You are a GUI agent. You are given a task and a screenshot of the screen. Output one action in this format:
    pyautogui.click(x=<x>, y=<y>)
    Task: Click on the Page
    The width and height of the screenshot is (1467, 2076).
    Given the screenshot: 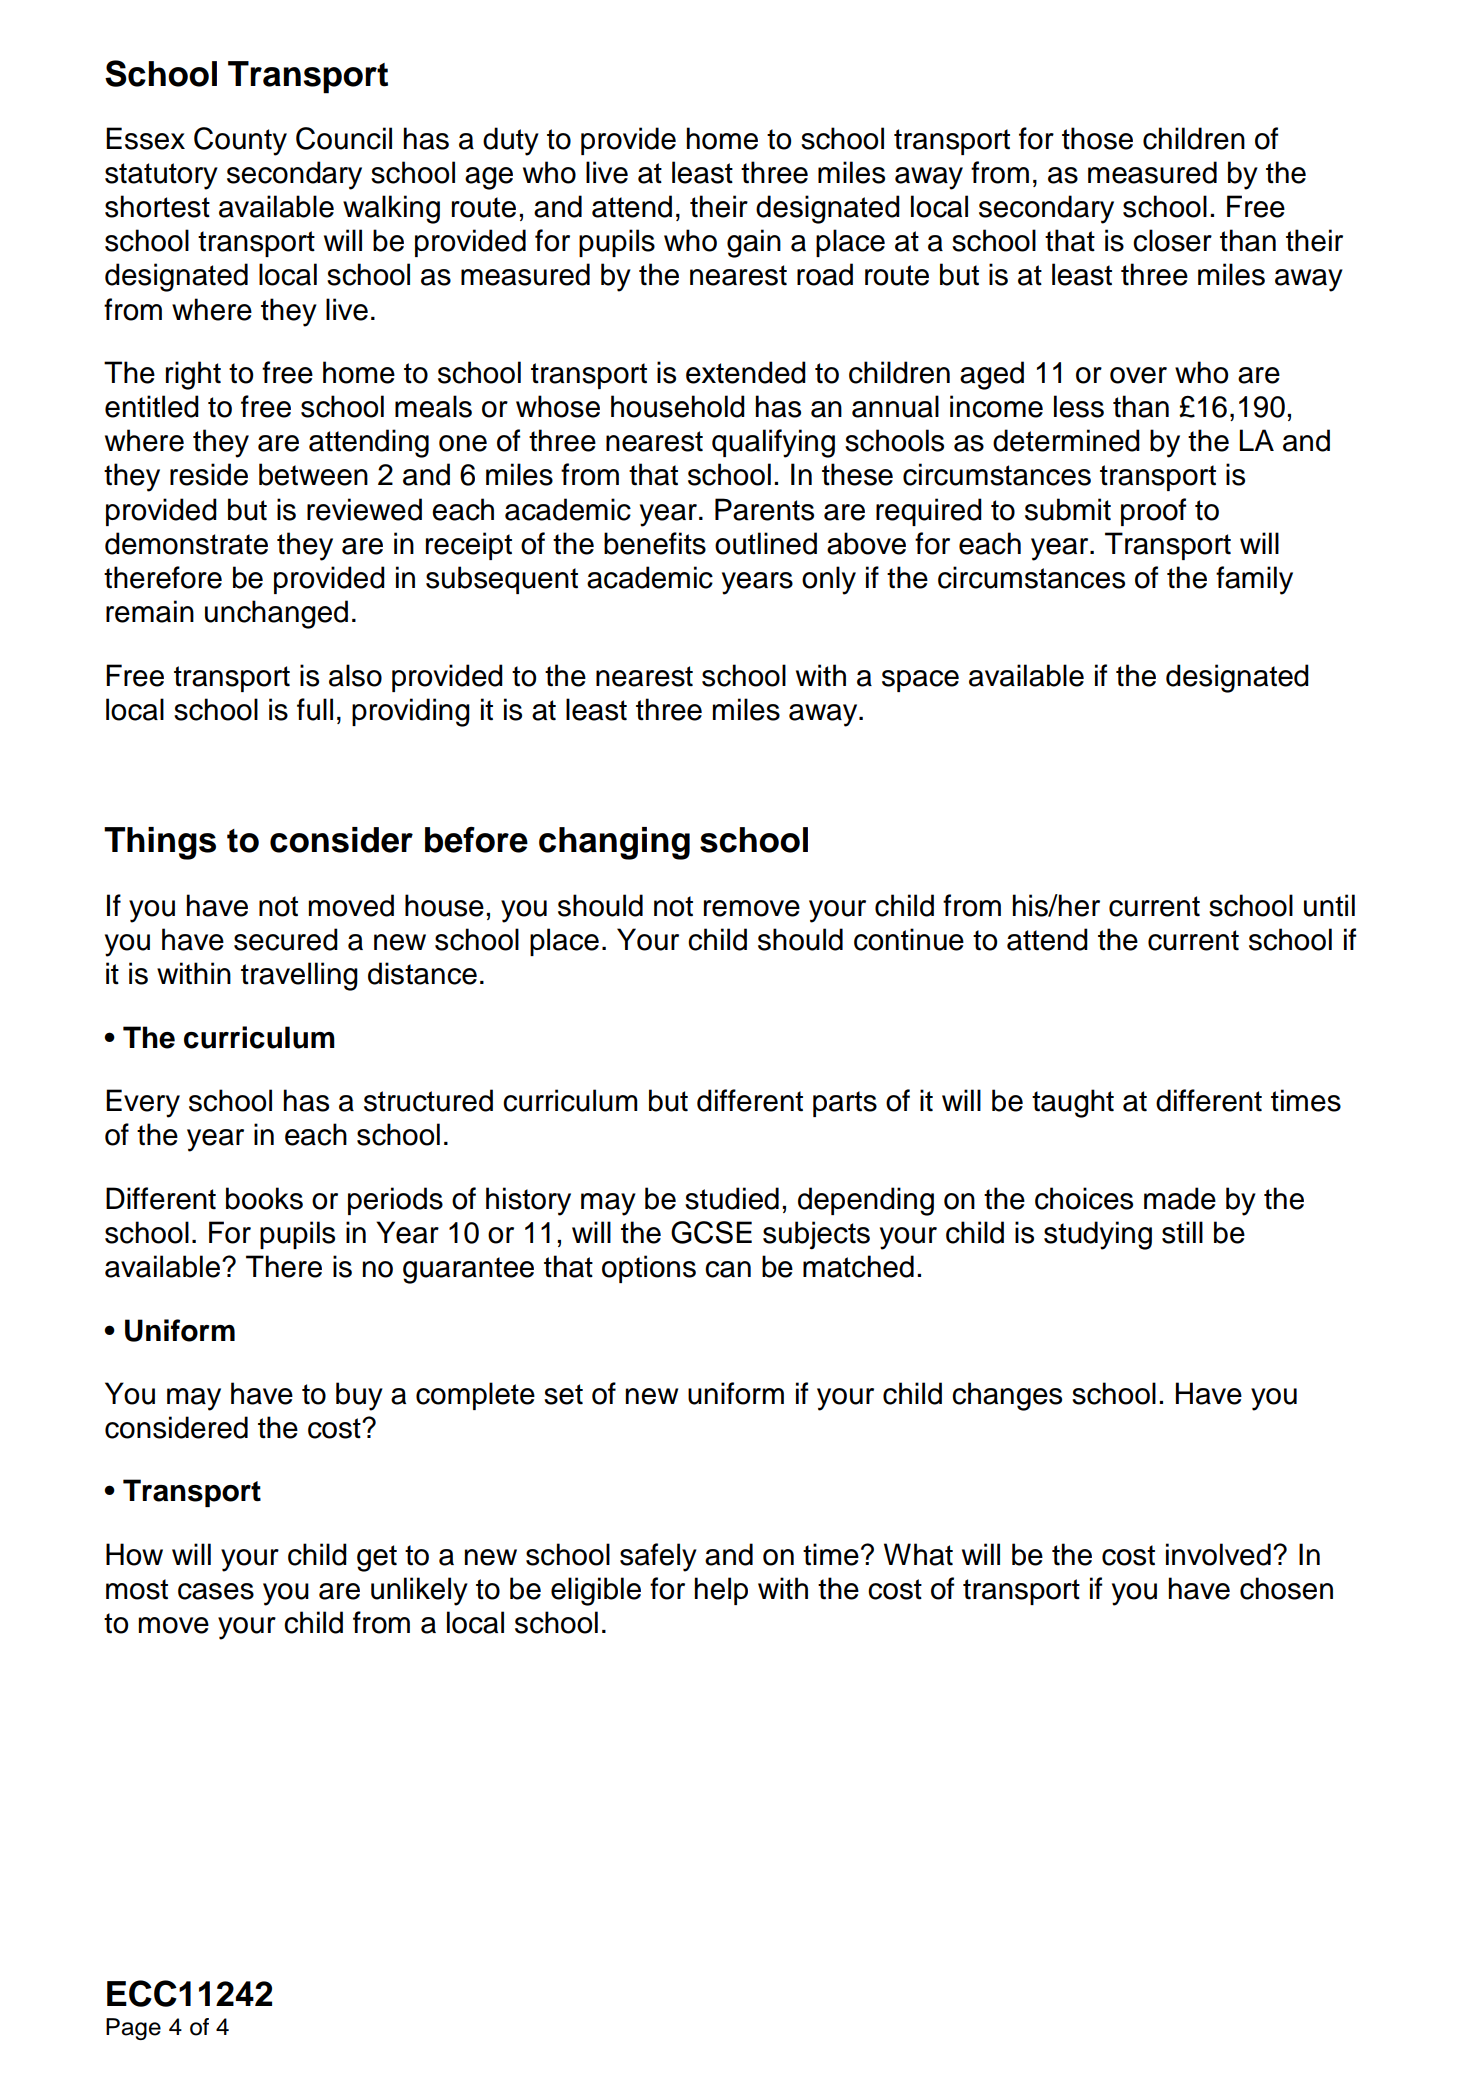 What is the action you would take?
    pyautogui.click(x=133, y=2029)
